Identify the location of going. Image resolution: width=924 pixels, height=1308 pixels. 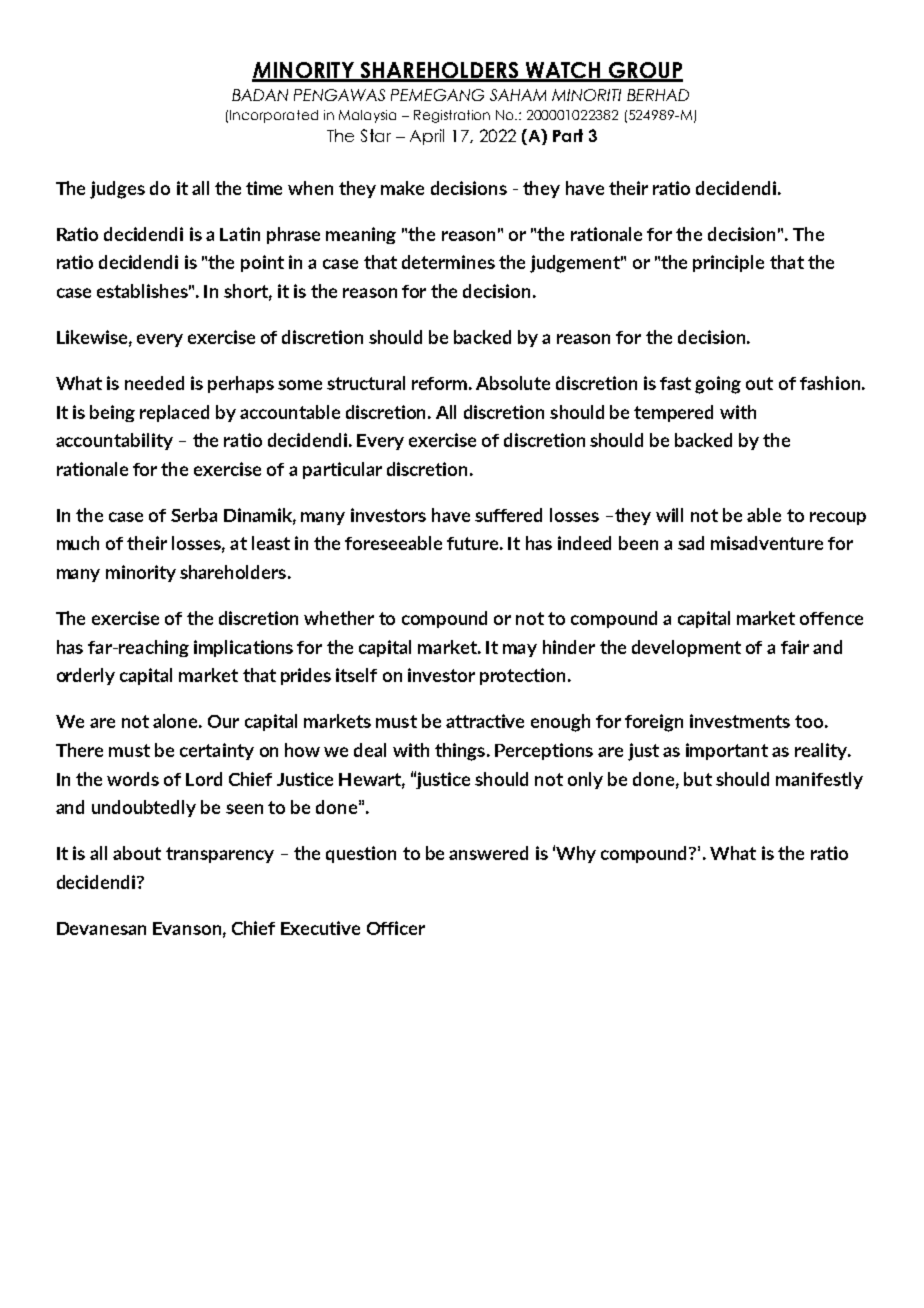
(718, 385).
